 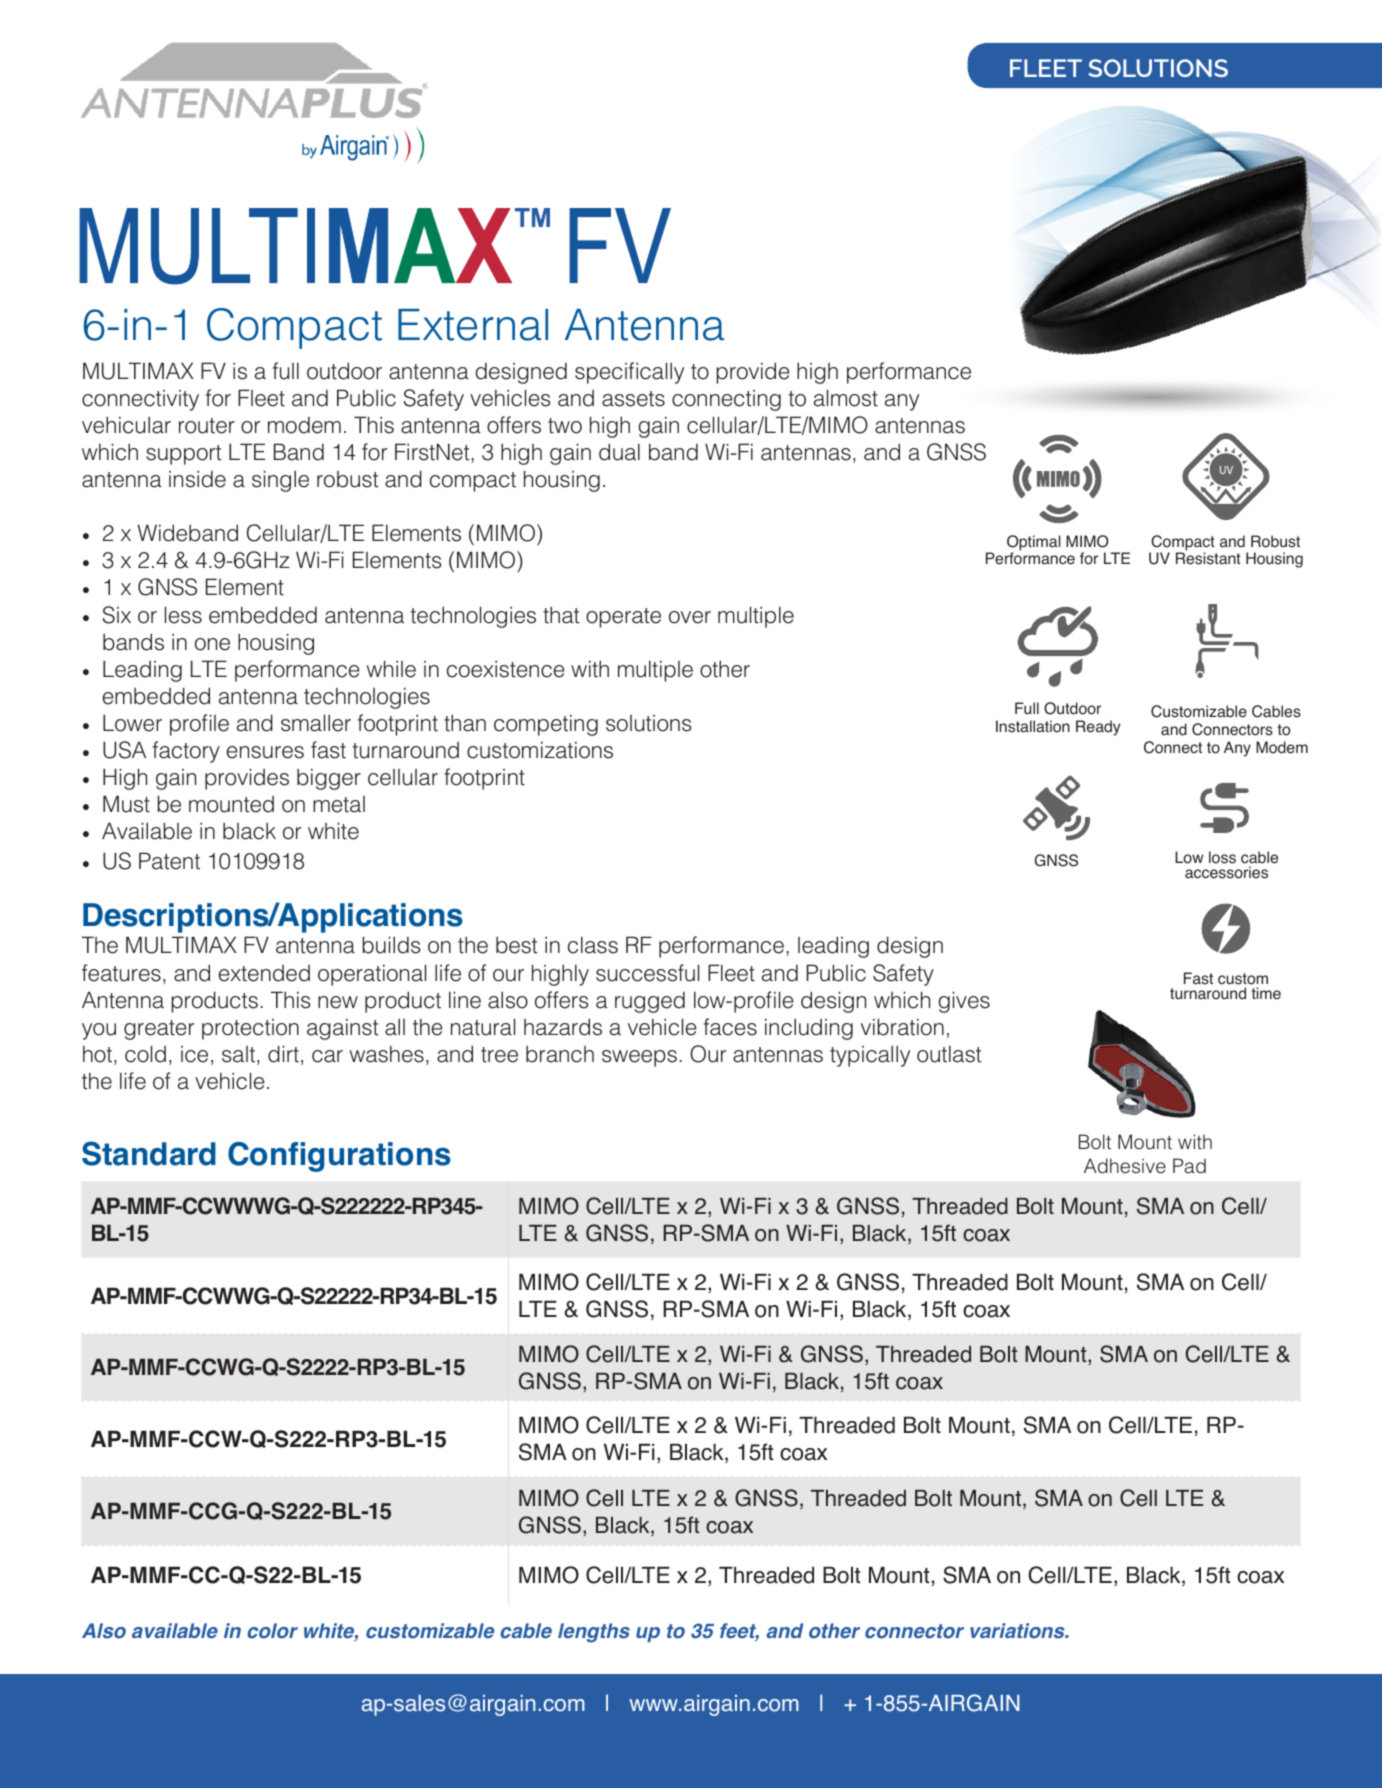 I want to click on color, so click(x=272, y=1631).
